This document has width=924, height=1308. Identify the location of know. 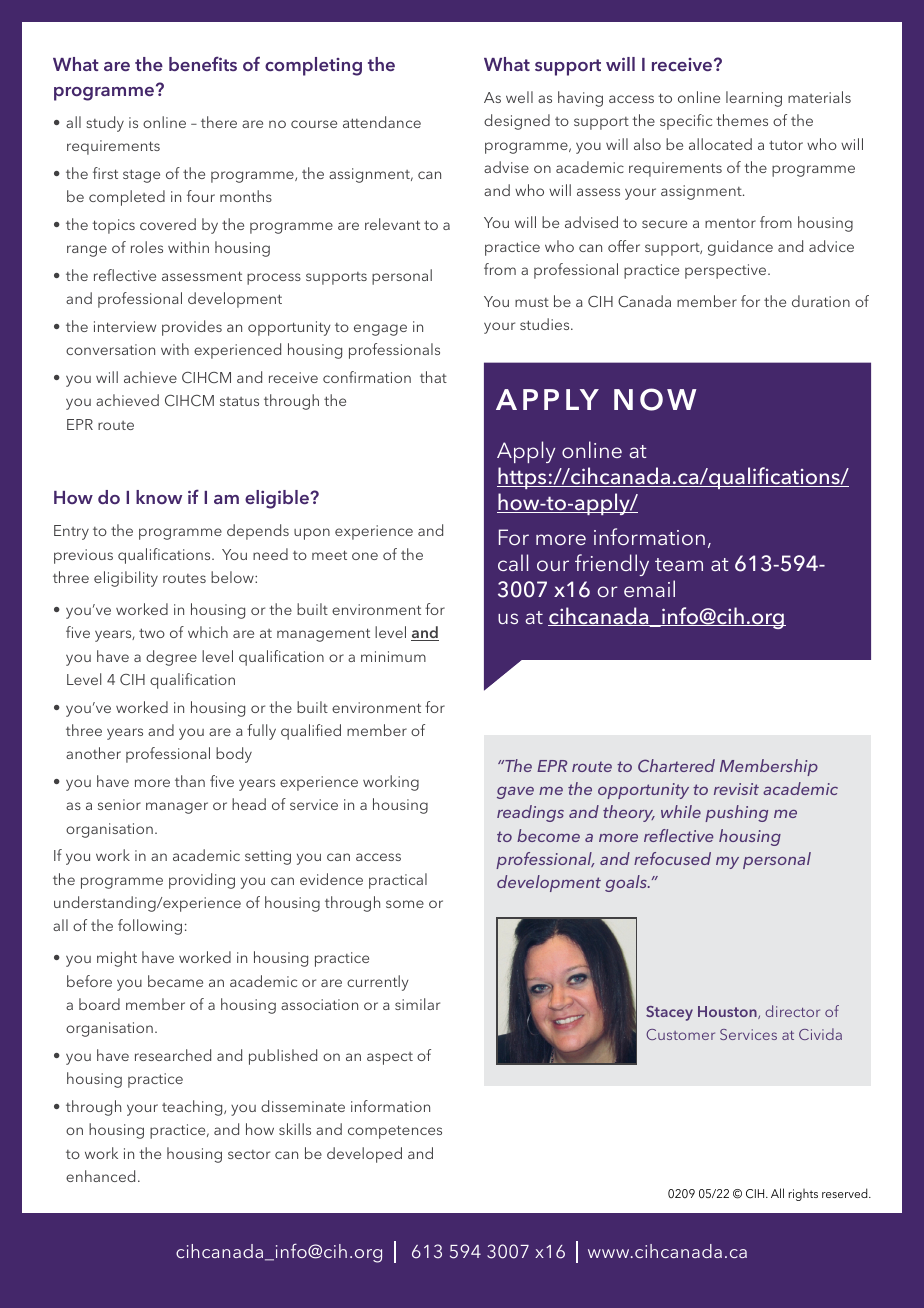
(159, 497).
